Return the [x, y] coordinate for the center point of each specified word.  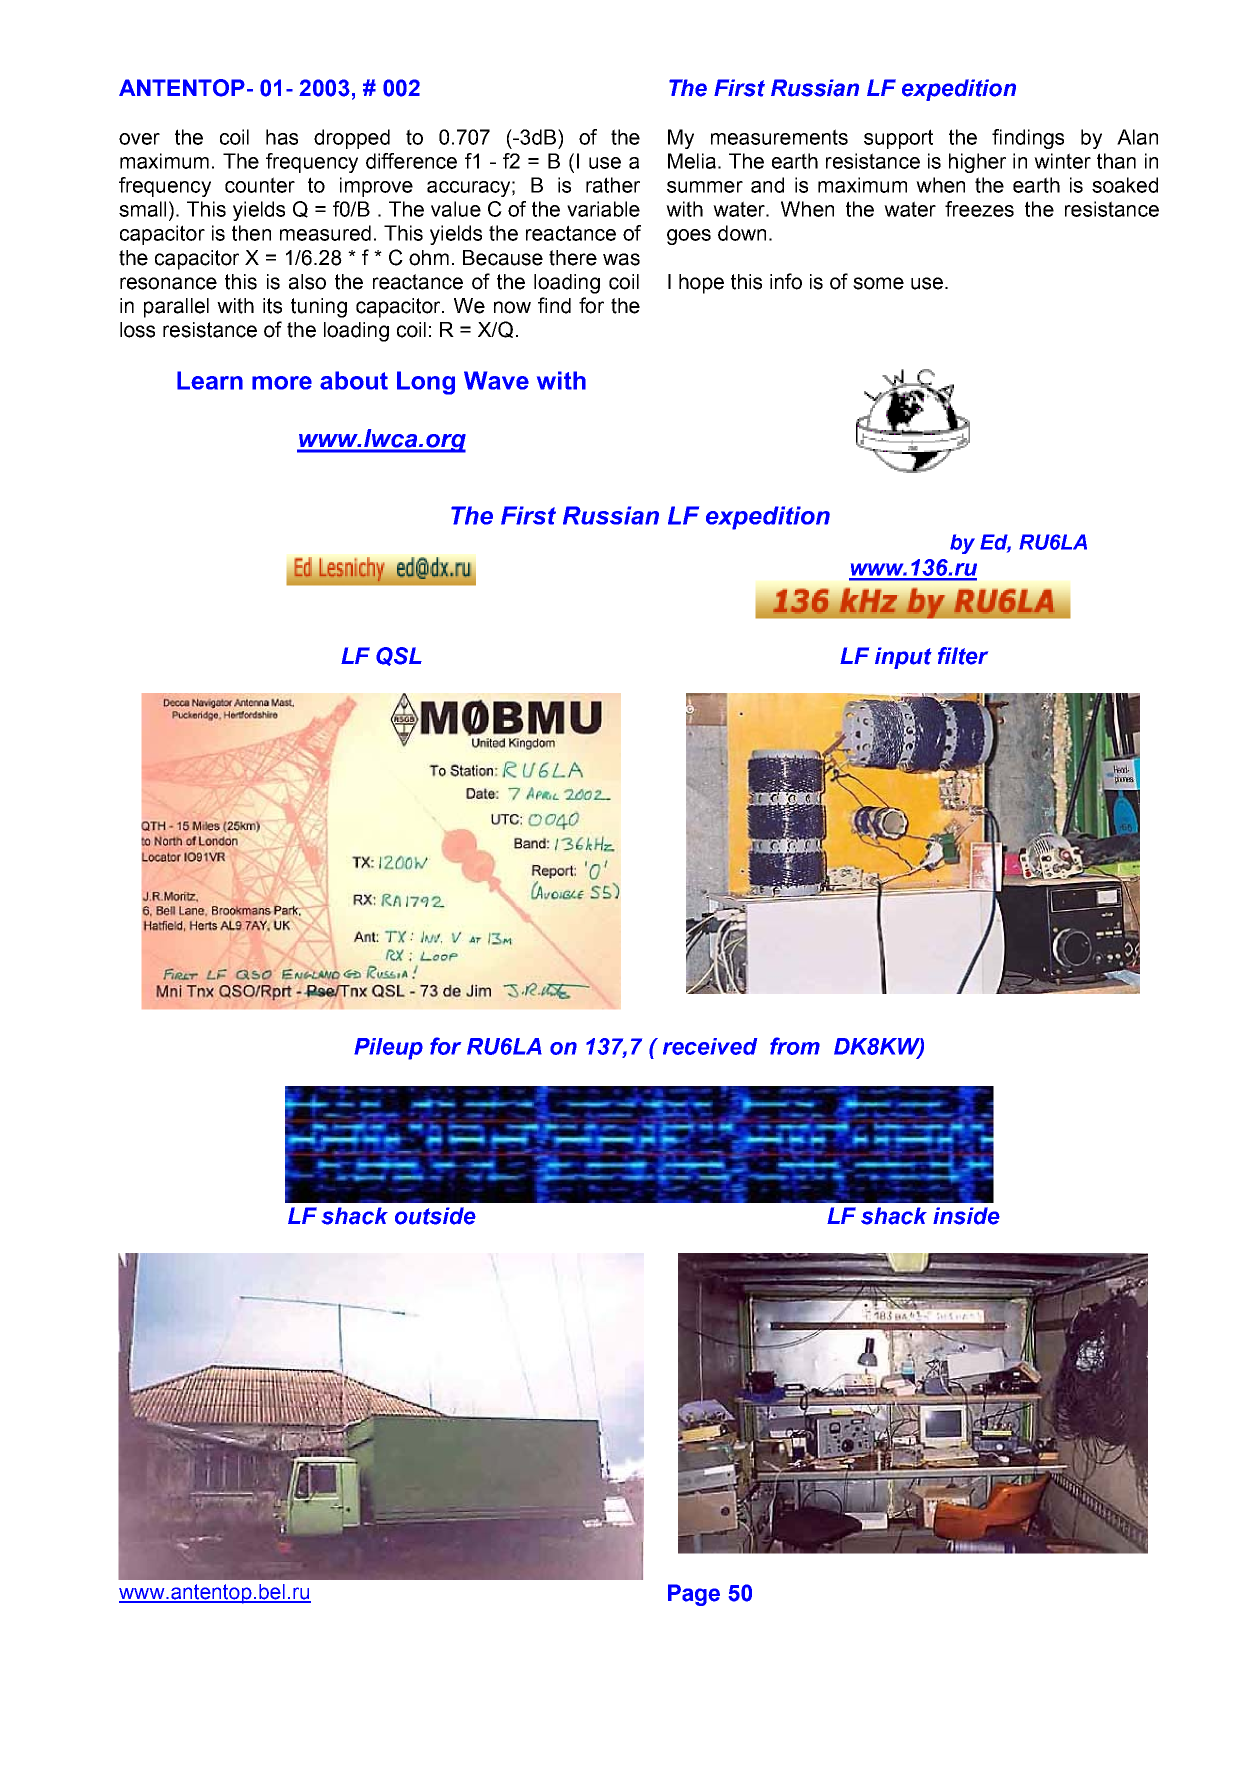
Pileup [388, 1049]
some [878, 283]
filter [963, 656]
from [795, 1046]
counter [260, 185]
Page [694, 1595]
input [903, 658]
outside [435, 1216]
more [282, 383]
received [710, 1046]
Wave [496, 380]
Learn [210, 380]
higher [977, 163]
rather [613, 185]
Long [426, 383]
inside [966, 1216]
